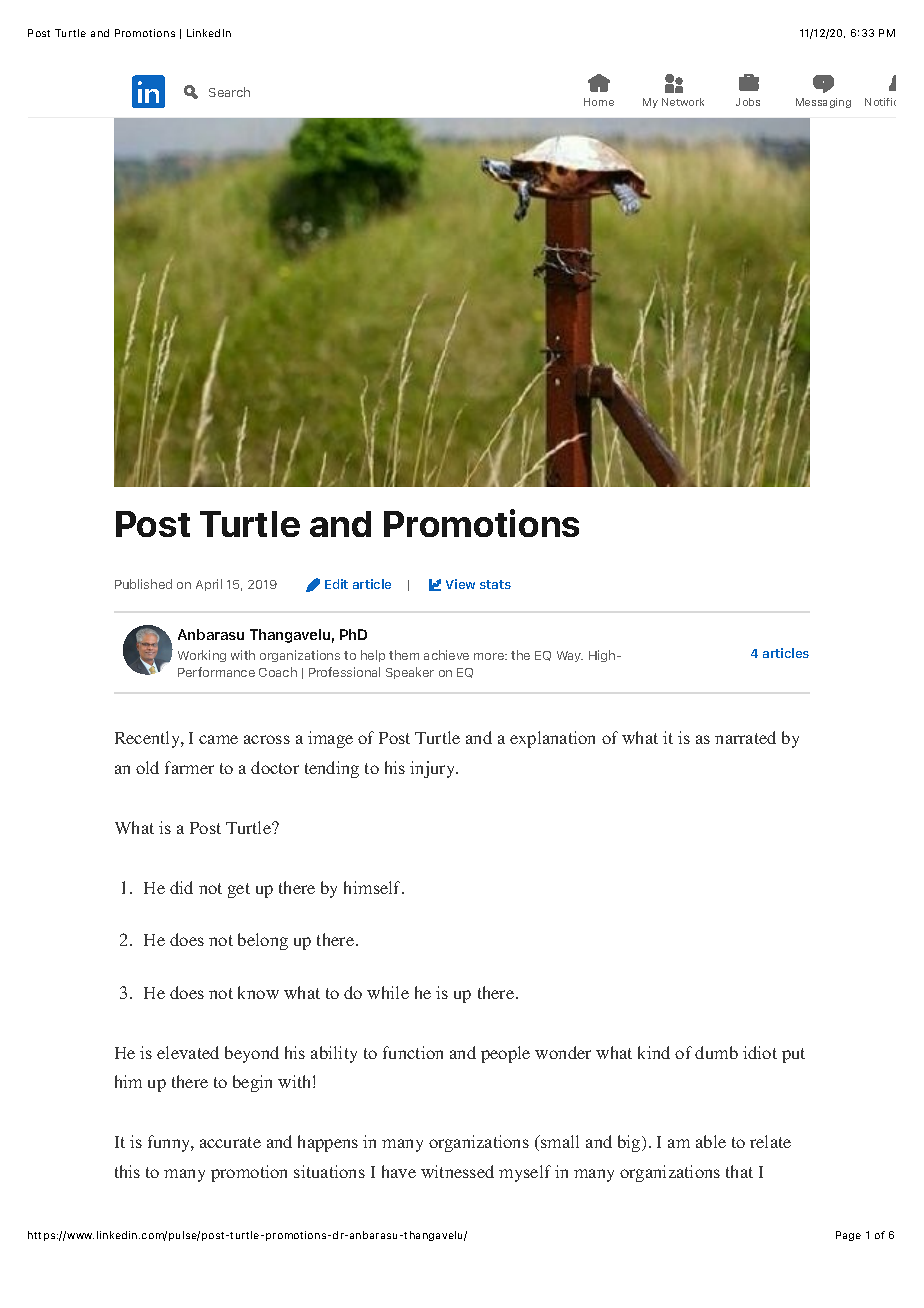 The image size is (924, 1308). I want to click on belong, so click(263, 941).
